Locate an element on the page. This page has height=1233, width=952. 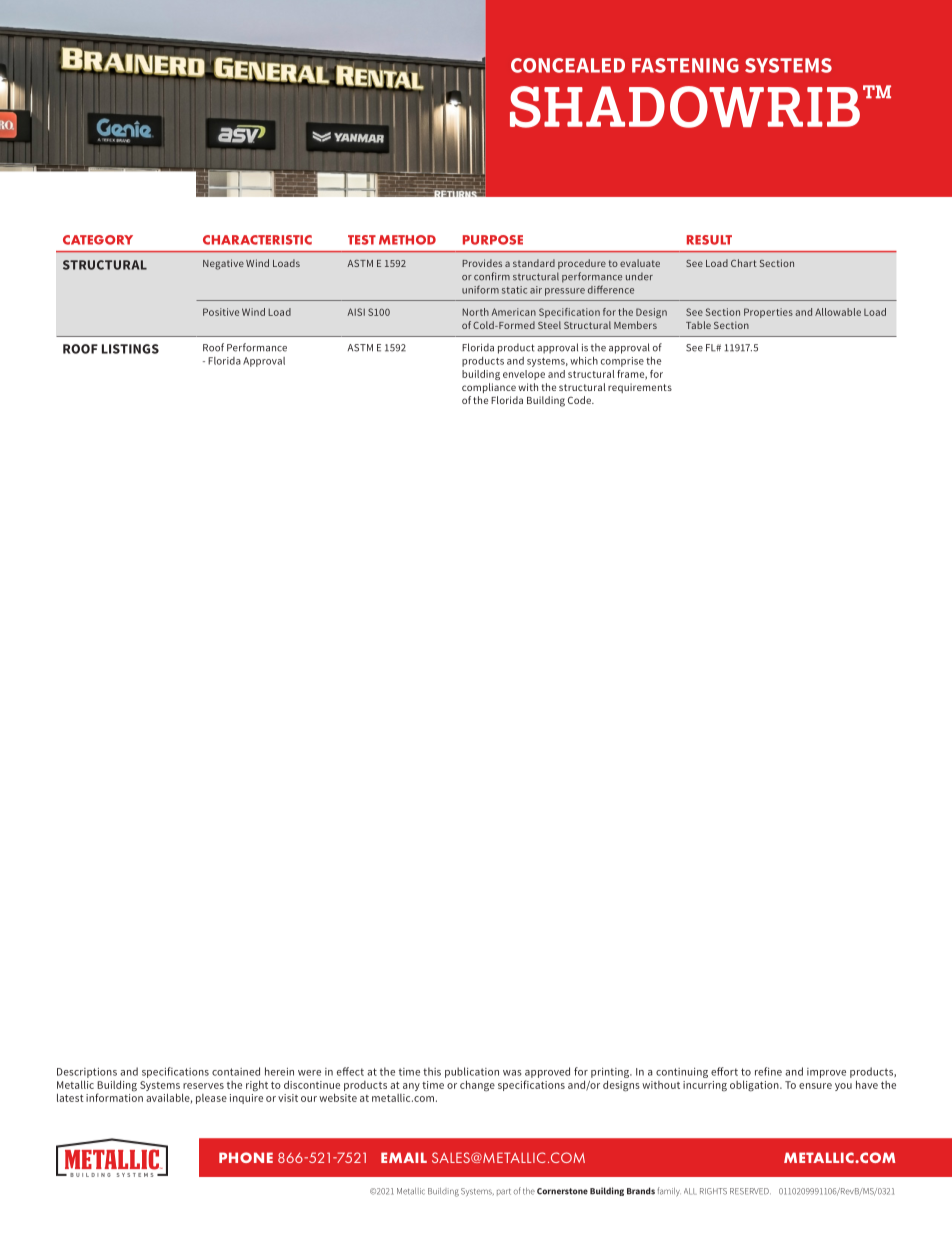
publication is located at coordinates (472, 1072).
